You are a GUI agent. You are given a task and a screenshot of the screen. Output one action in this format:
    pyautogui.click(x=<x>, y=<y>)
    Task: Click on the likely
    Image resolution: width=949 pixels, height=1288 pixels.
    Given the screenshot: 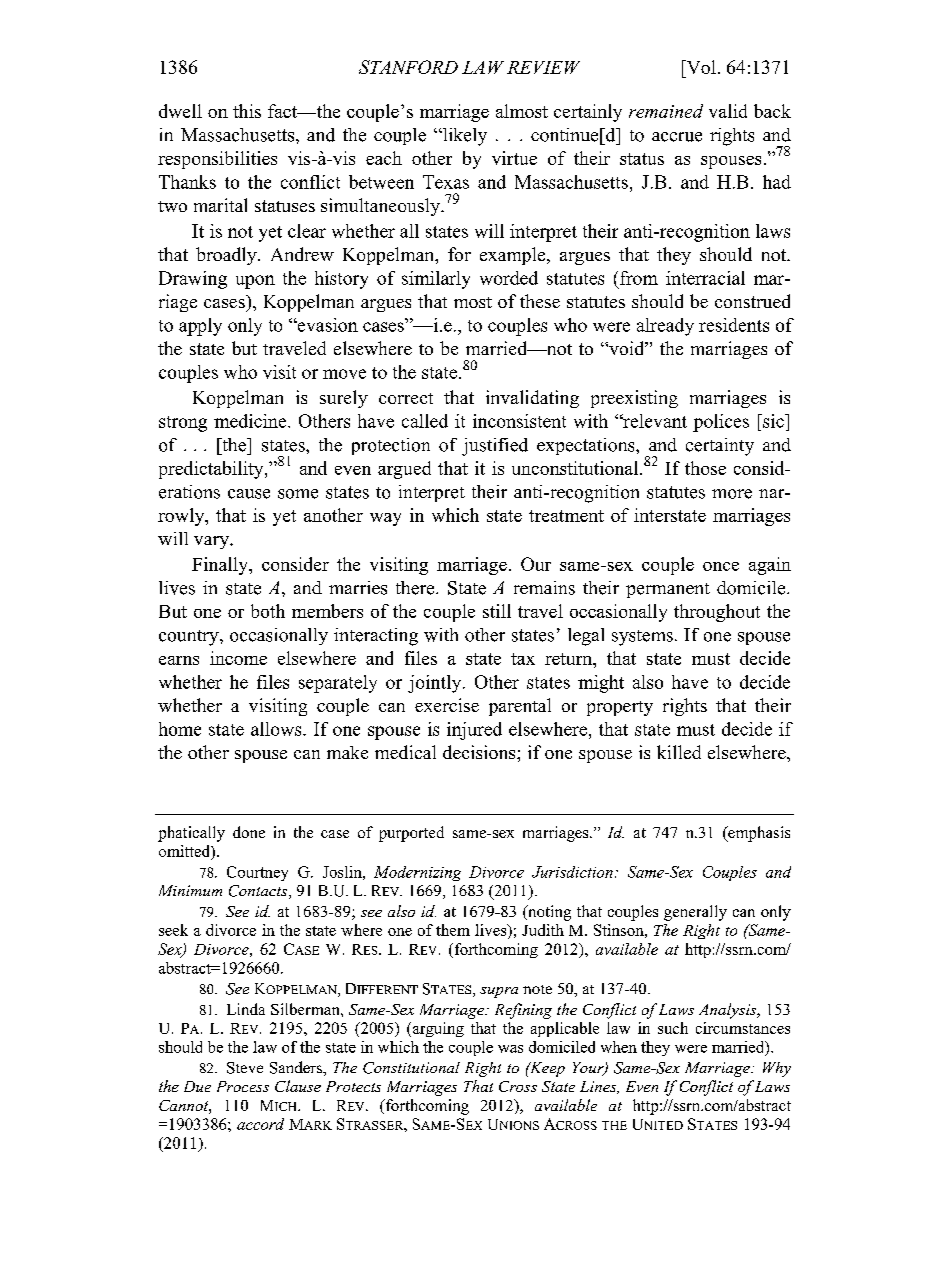 What is the action you would take?
    pyautogui.click(x=464, y=137)
